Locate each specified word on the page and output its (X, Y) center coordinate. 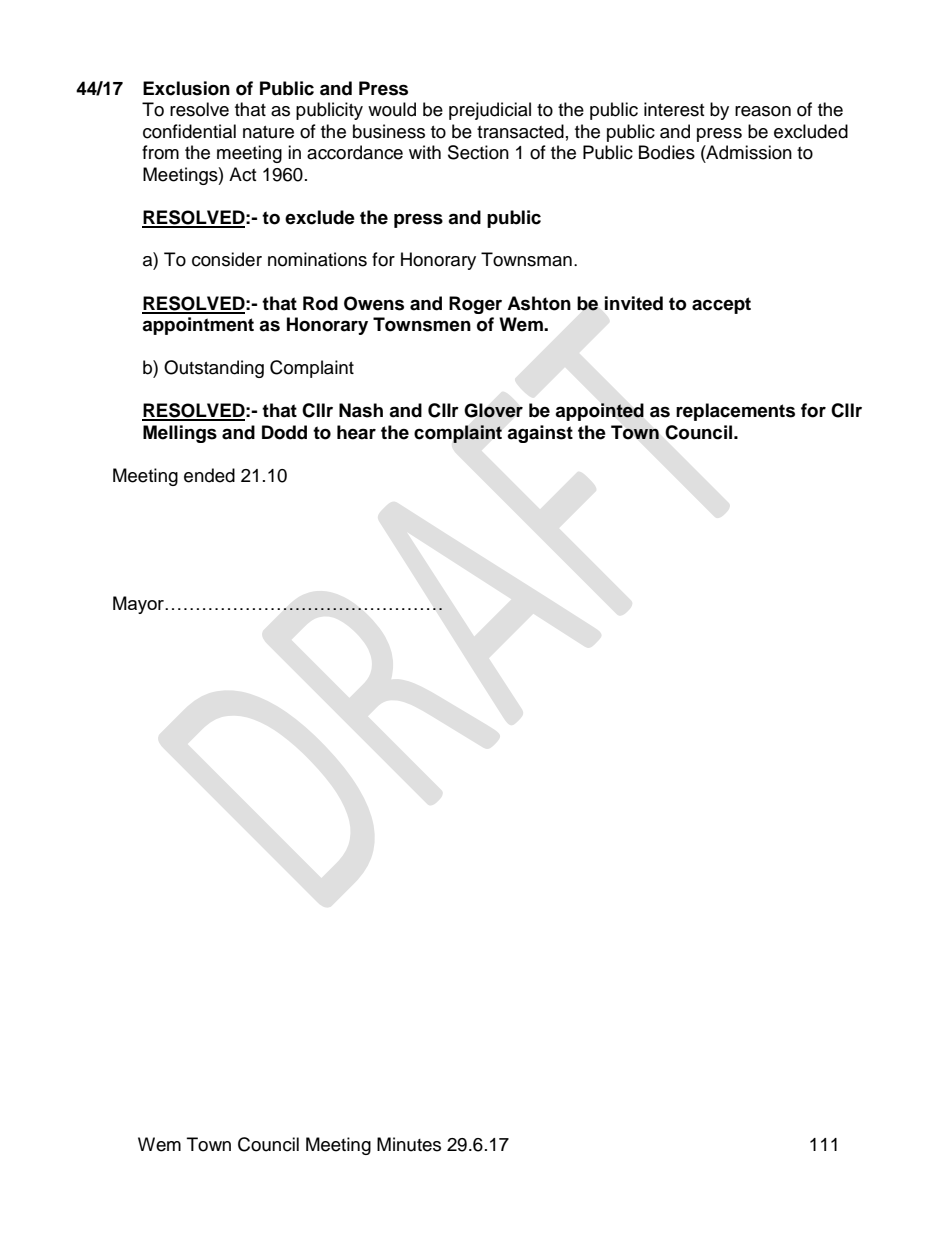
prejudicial (490, 111)
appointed (599, 412)
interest (674, 109)
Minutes (409, 1144)
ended (209, 475)
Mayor (139, 605)
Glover (493, 410)
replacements (735, 412)
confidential (189, 131)
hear (356, 432)
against (540, 434)
